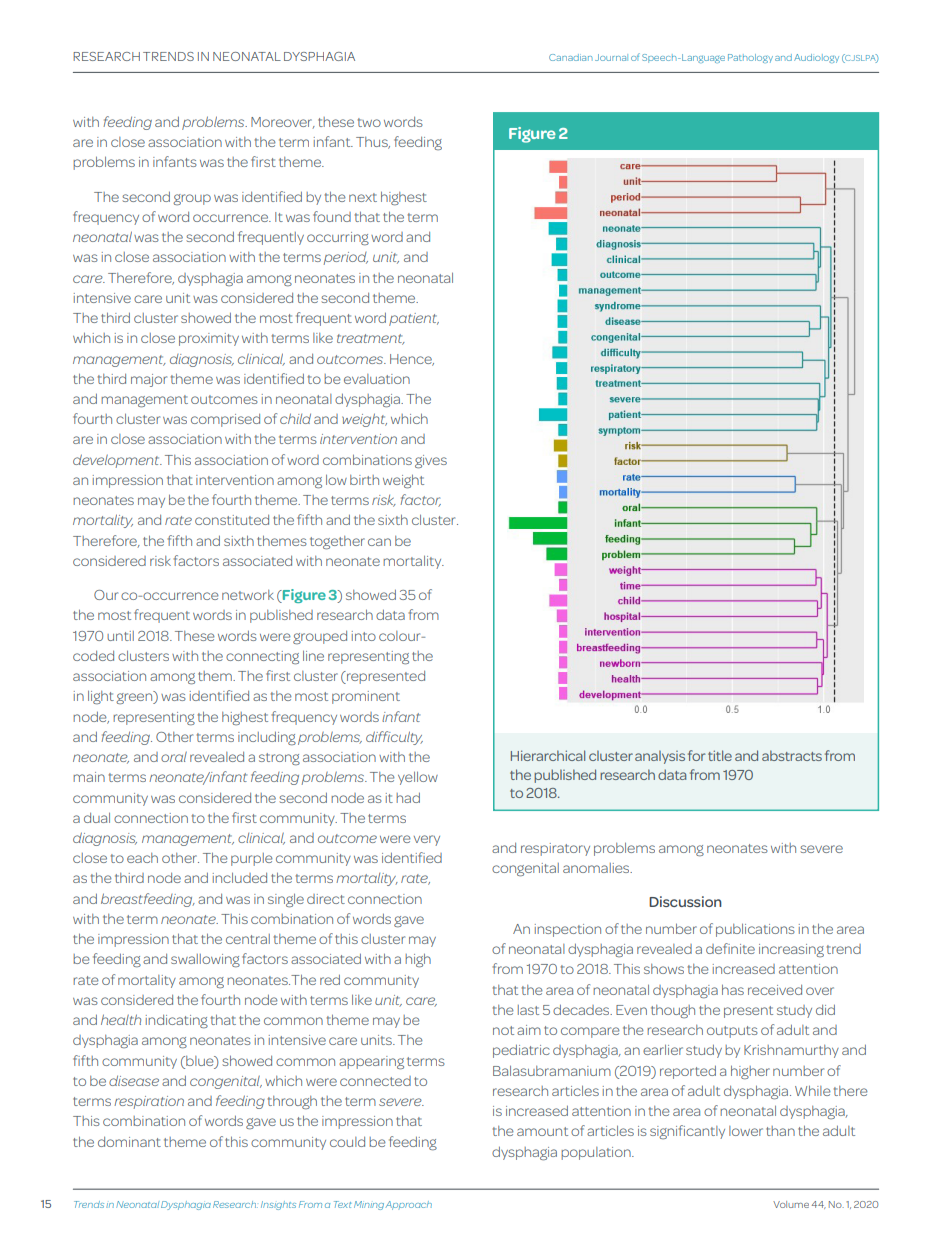  I want to click on Pathology, so click(750, 58).
